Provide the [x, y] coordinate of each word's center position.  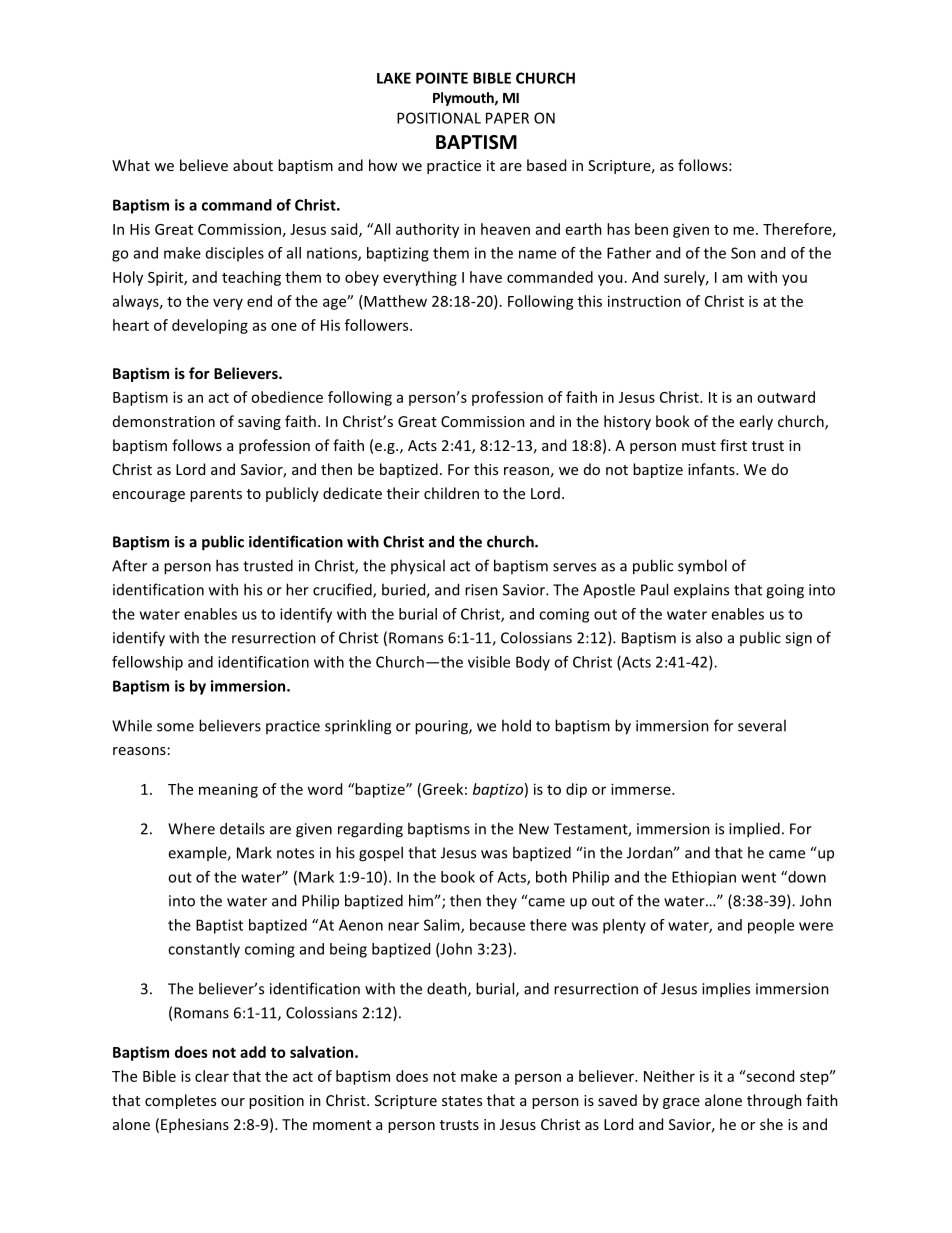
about [253, 165]
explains [701, 591]
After [129, 565]
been [651, 229]
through [774, 1101]
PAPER [507, 118]
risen [481, 590]
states [462, 1101]
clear [212, 1076]
